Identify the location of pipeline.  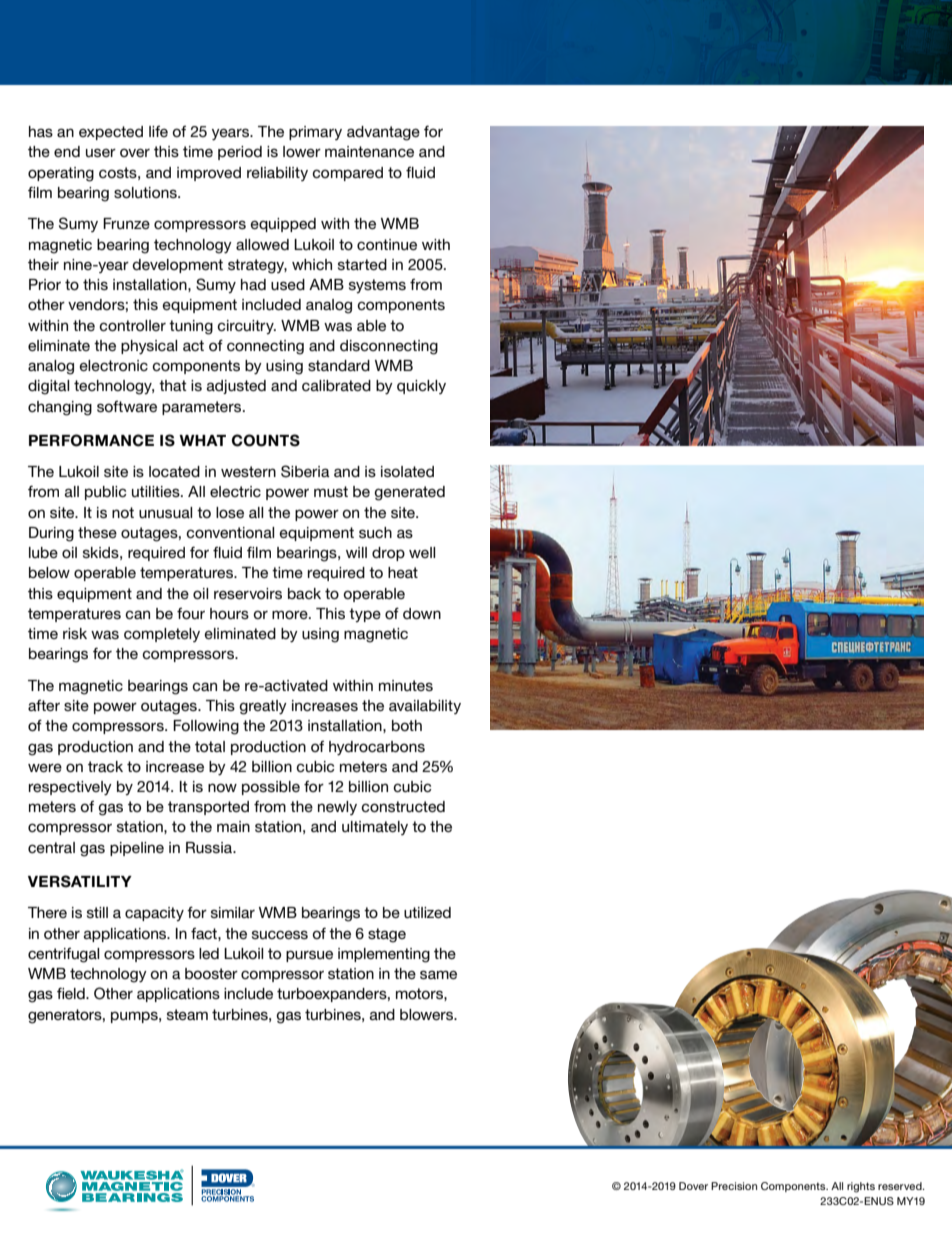
(137, 849).
